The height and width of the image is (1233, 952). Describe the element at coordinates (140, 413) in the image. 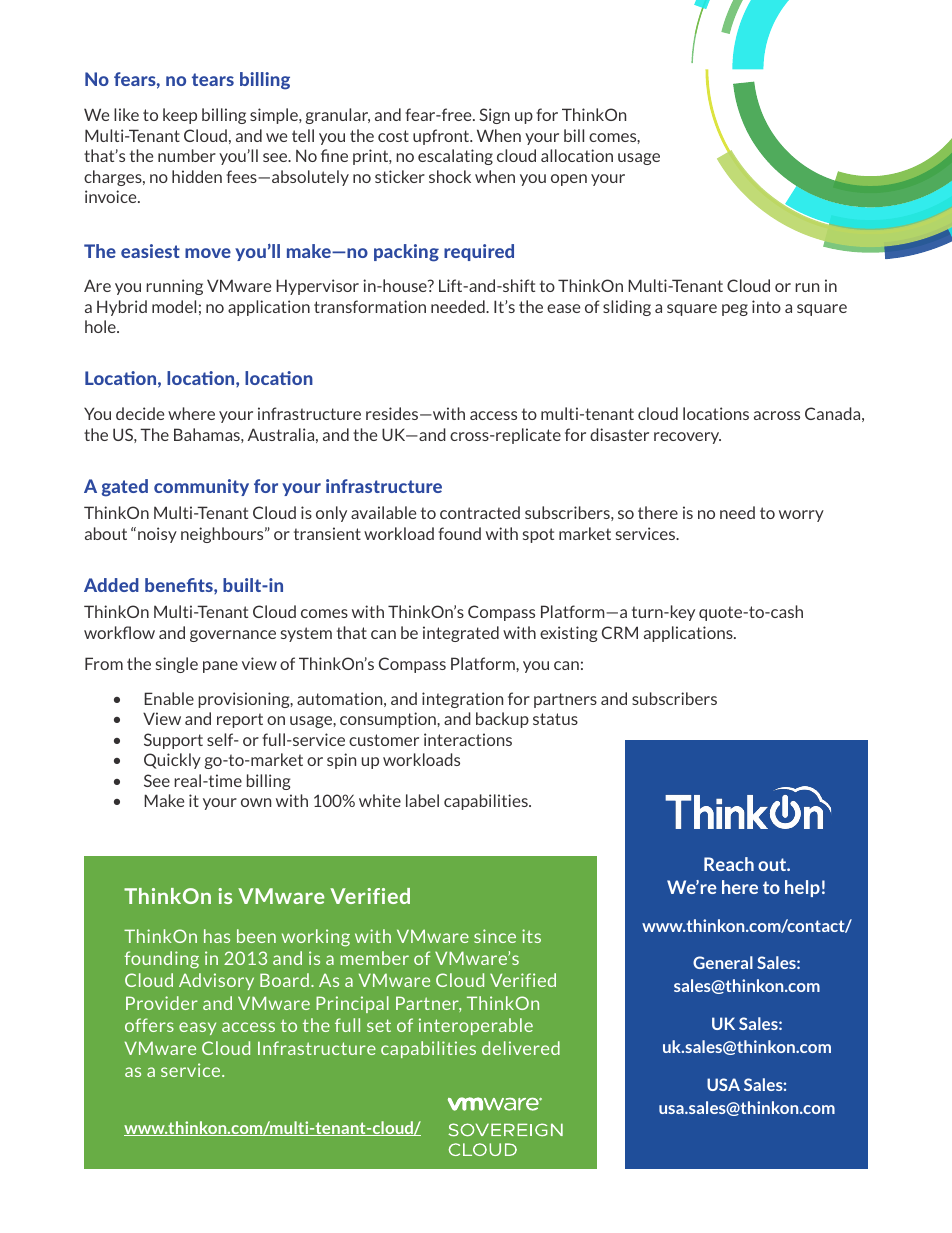

I see `decide` at that location.
